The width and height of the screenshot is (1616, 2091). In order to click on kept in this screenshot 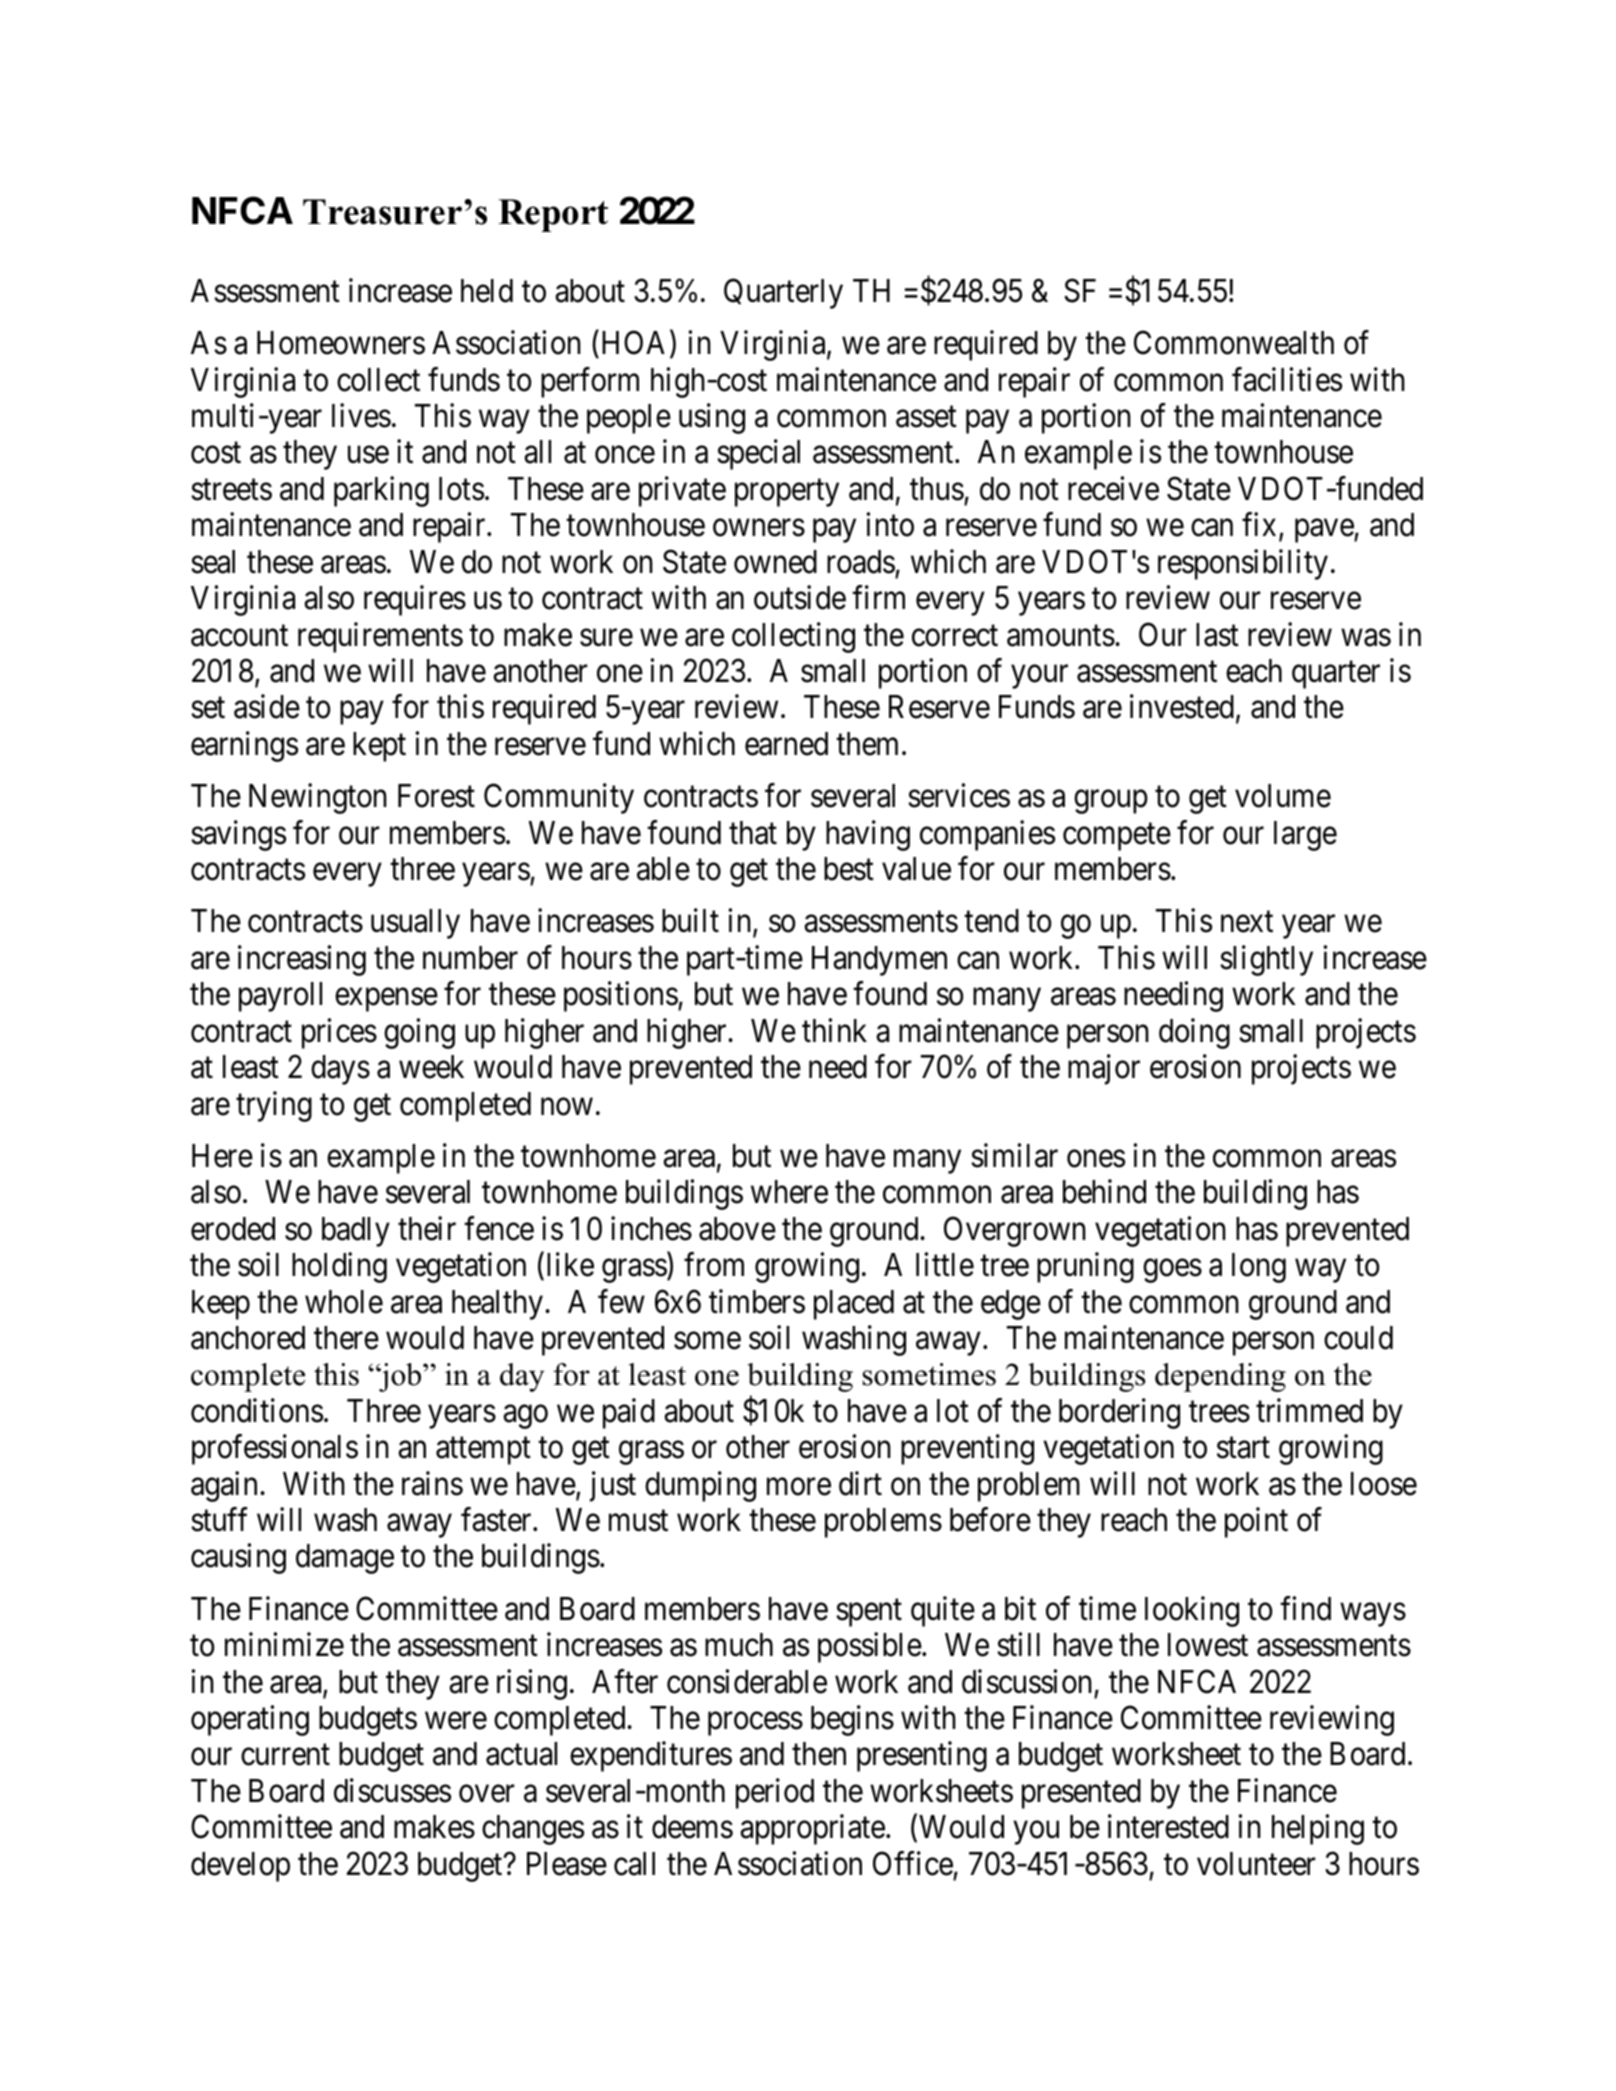, I will do `click(379, 747)`.
